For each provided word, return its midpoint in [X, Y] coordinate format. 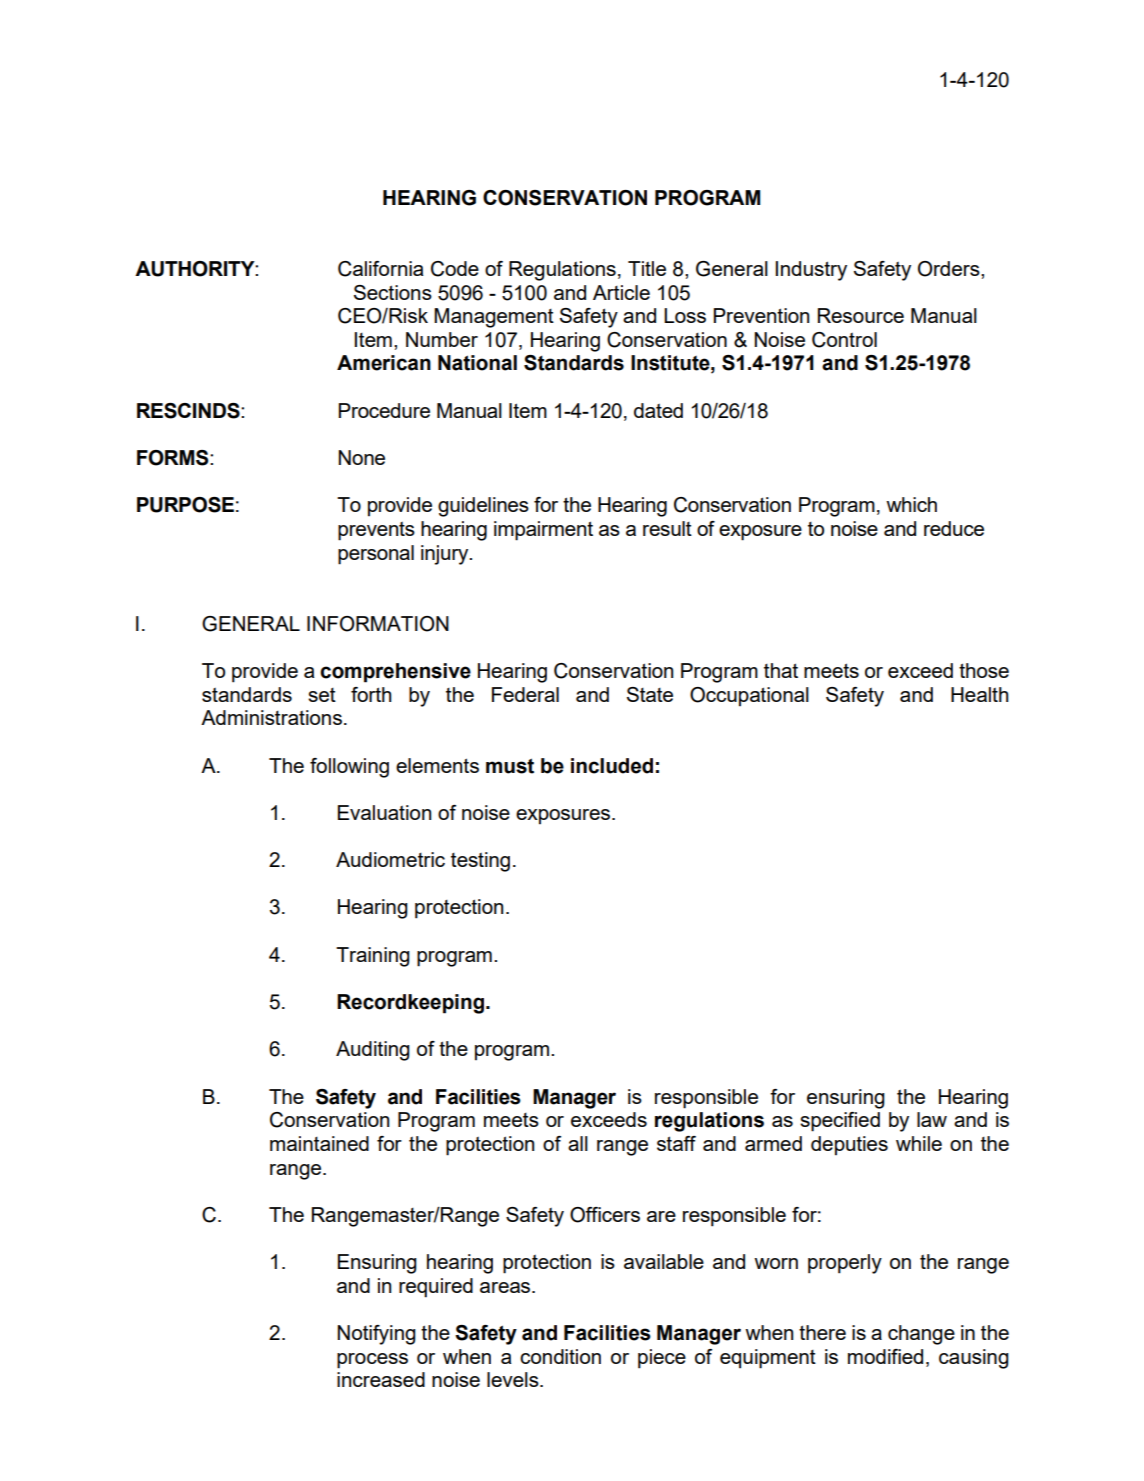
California [380, 269]
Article [621, 292]
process [372, 1361]
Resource [861, 315]
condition [560, 1356]
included [612, 766]
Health [980, 694]
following [349, 768]
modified [885, 1356]
